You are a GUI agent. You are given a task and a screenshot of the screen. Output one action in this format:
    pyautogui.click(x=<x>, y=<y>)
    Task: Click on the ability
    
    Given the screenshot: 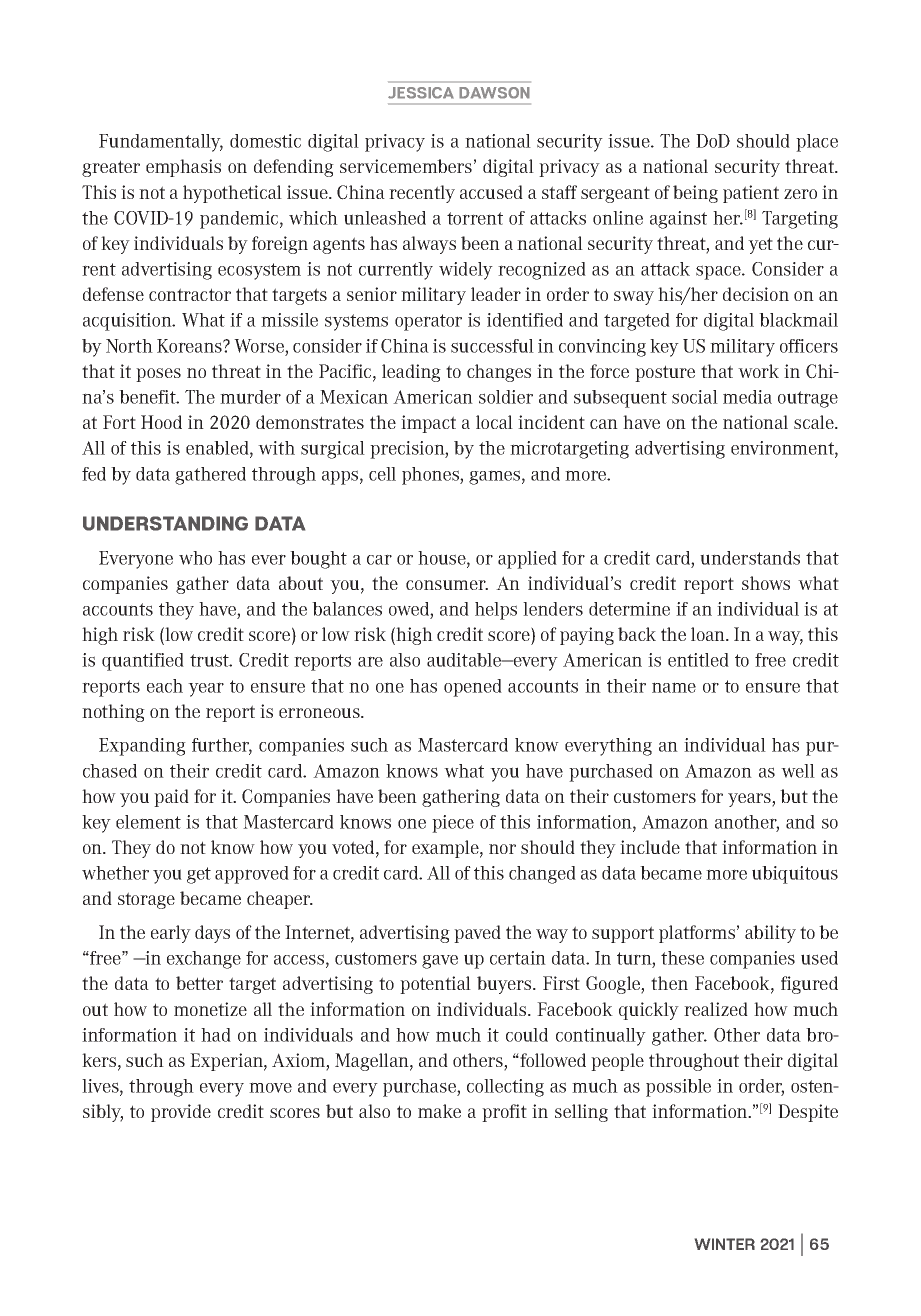 What is the action you would take?
    pyautogui.click(x=770, y=934)
